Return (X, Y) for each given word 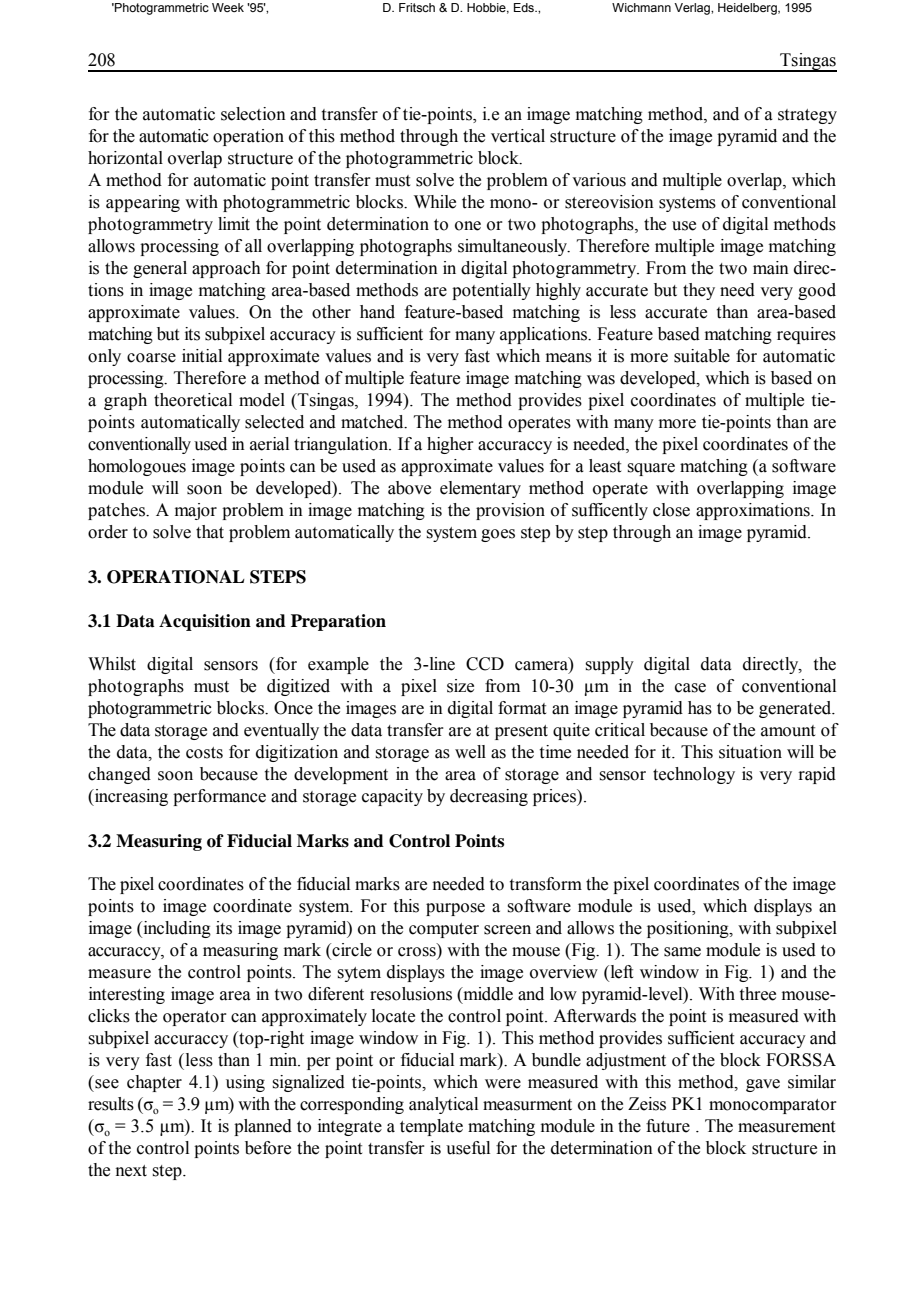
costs (204, 753)
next (131, 1171)
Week (228, 7)
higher (450, 445)
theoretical (193, 400)
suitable (702, 356)
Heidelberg (748, 9)
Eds (525, 7)
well (470, 752)
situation (750, 752)
